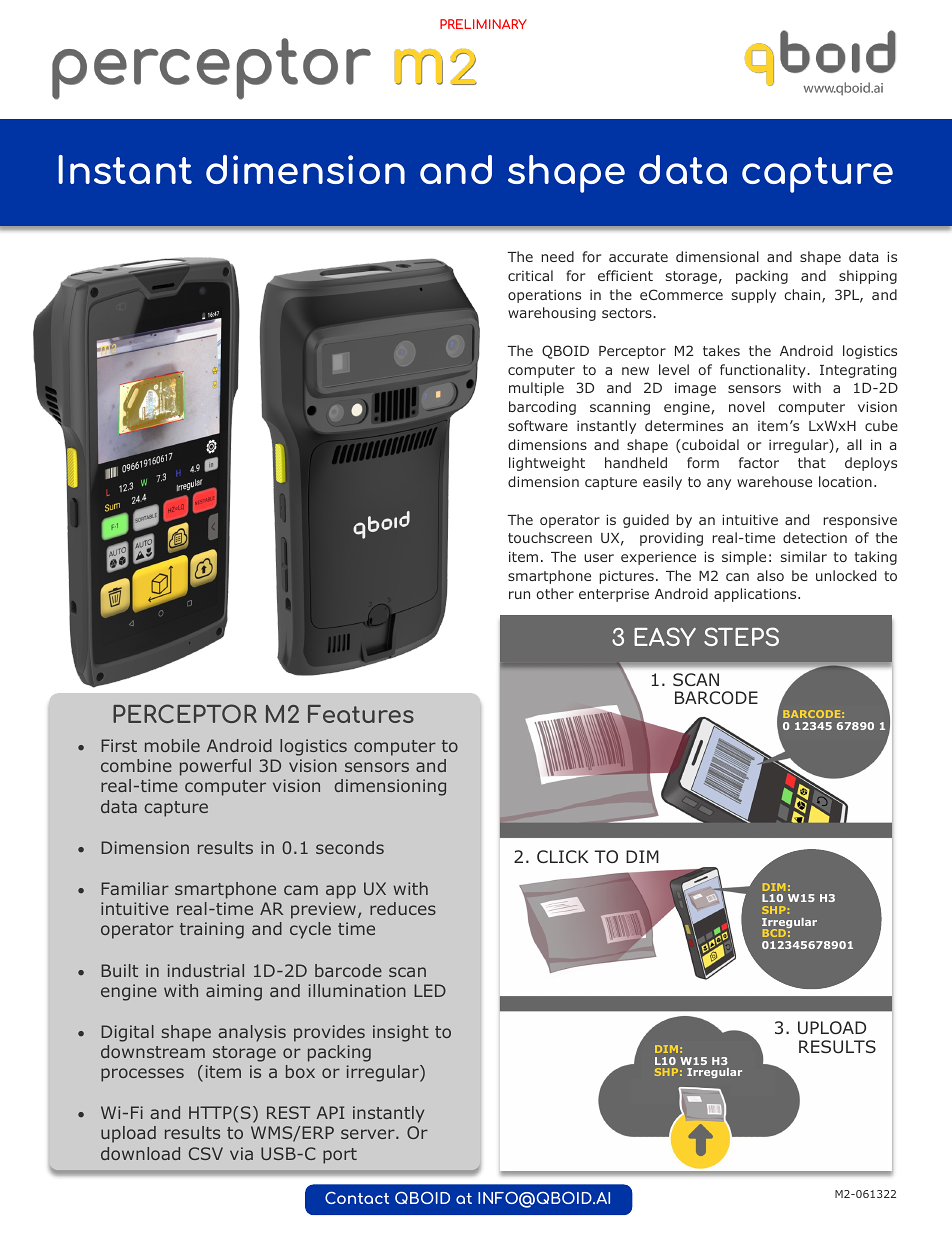  Describe the element at coordinates (483, 24) in the screenshot. I see `PRELIMINARY` at that location.
